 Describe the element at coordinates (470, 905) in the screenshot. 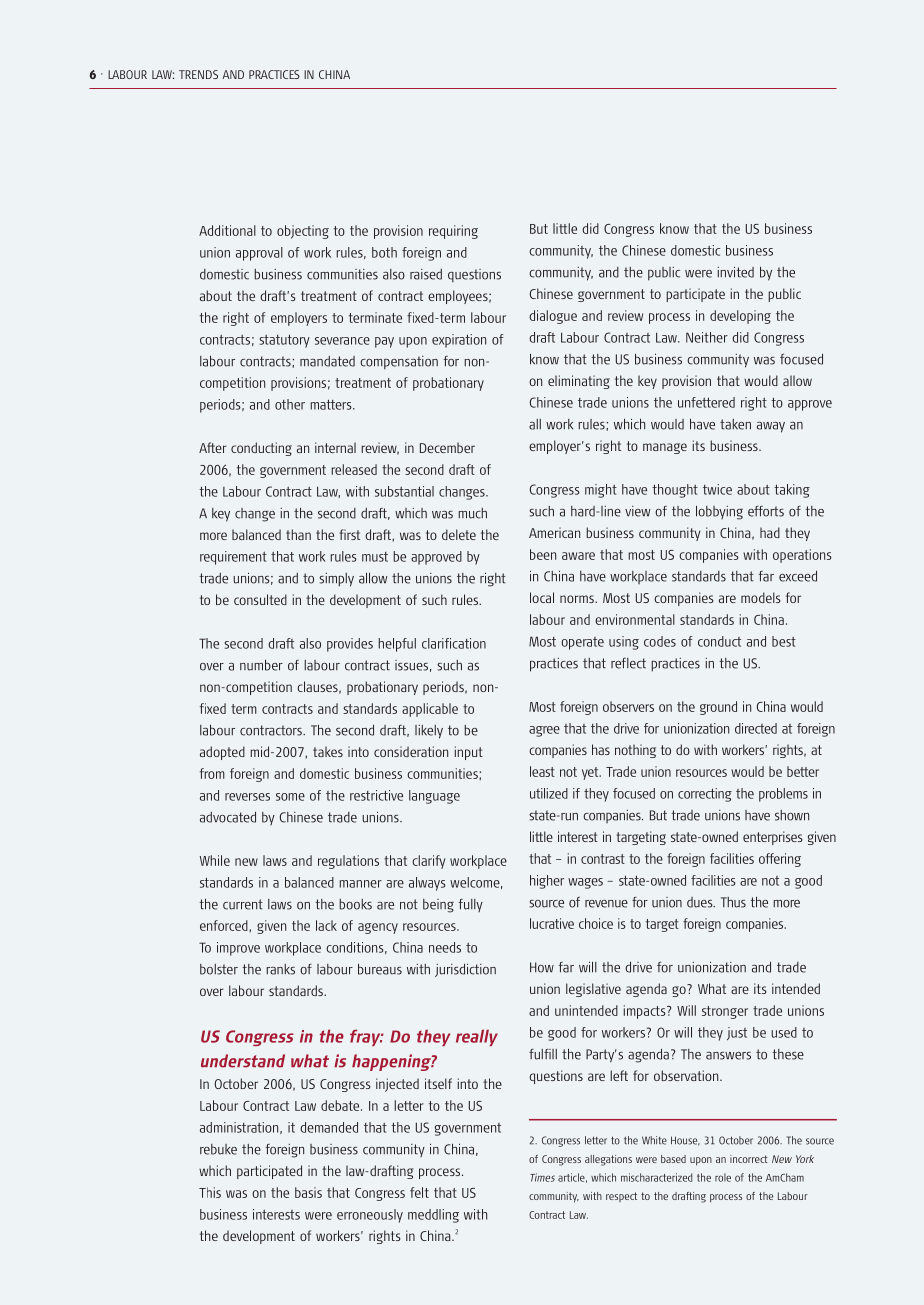

I see `fully` at that location.
